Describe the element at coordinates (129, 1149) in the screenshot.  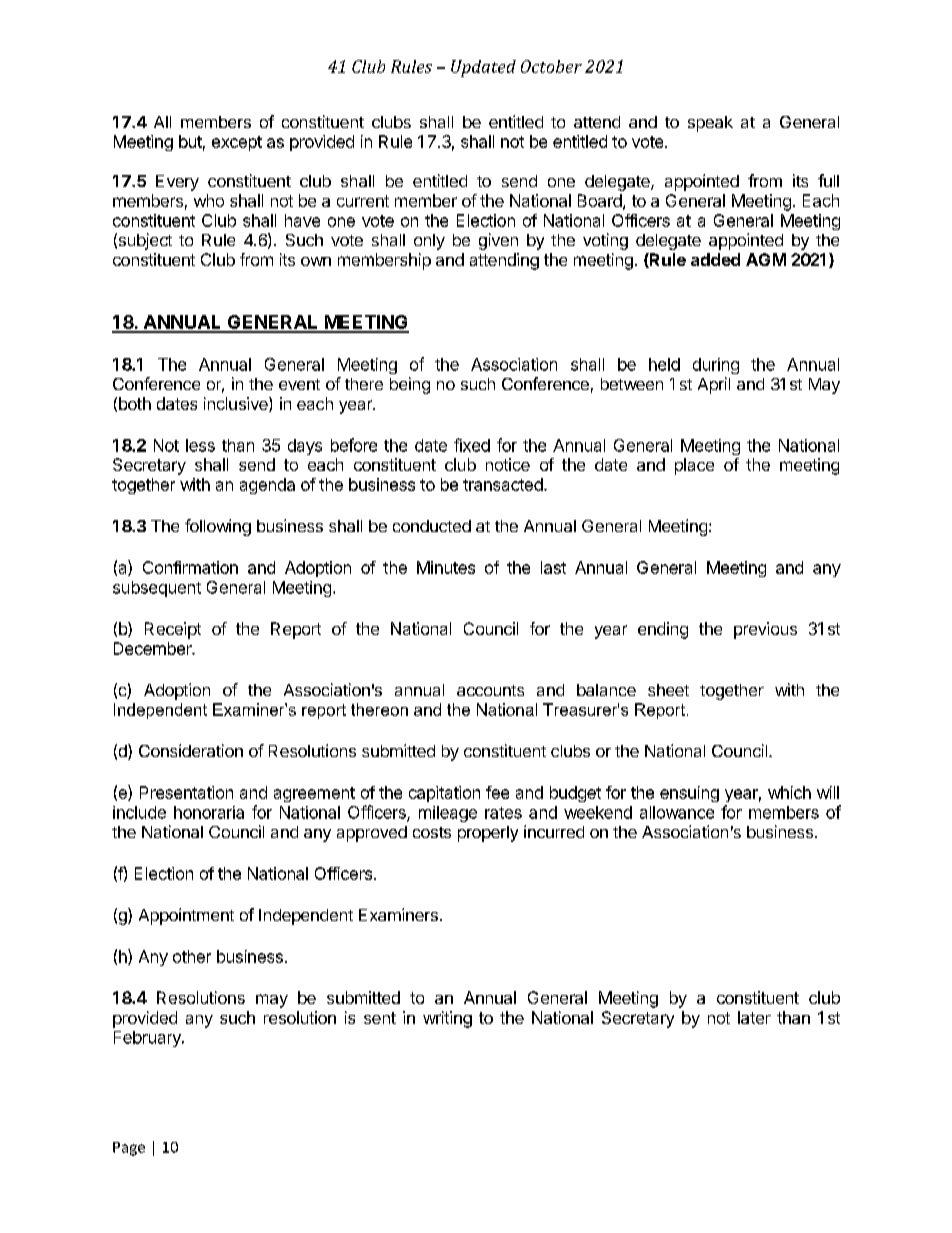
I see `Page` at that location.
